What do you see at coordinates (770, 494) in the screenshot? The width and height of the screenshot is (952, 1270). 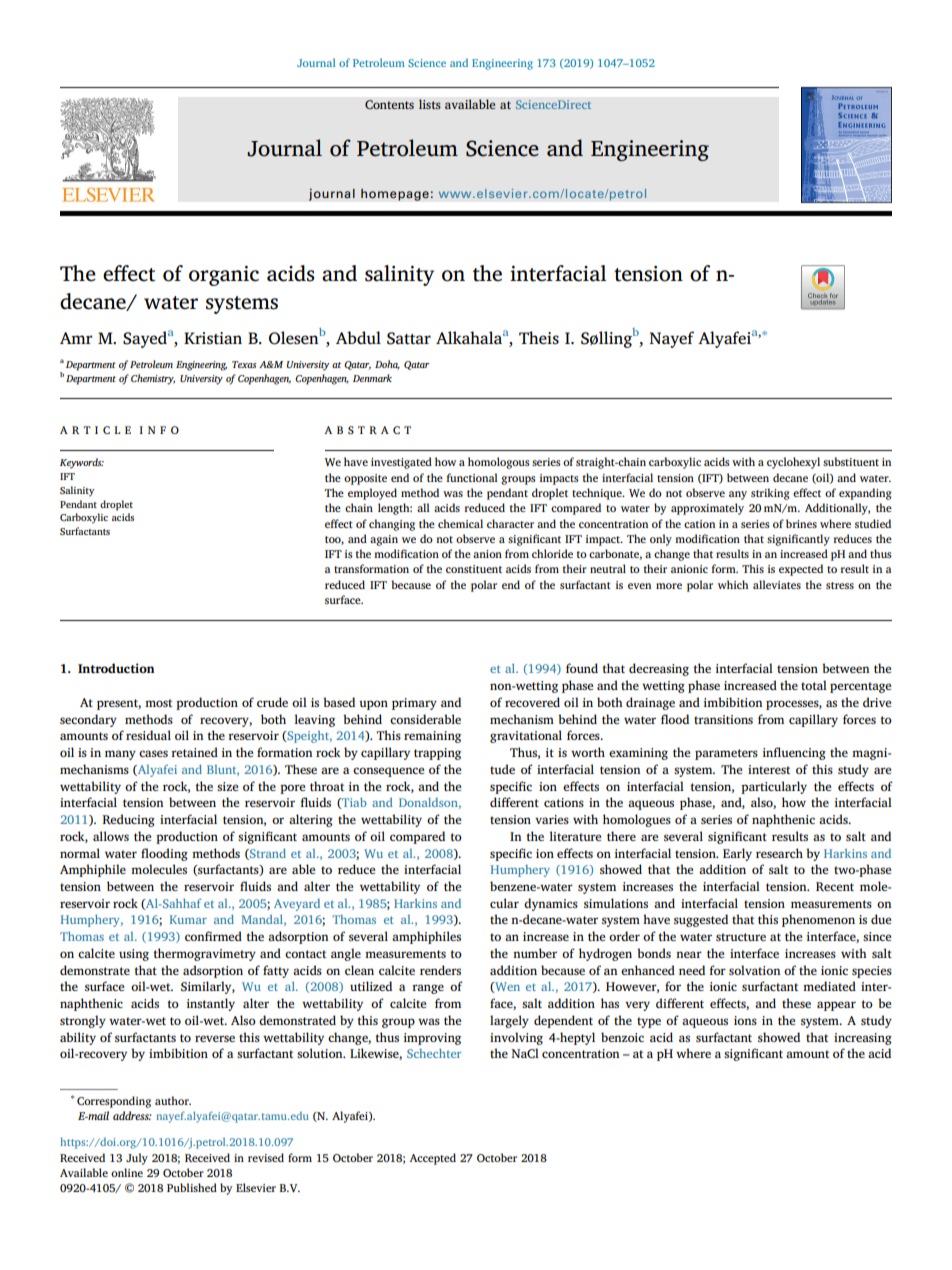 I see `striking` at bounding box center [770, 494].
